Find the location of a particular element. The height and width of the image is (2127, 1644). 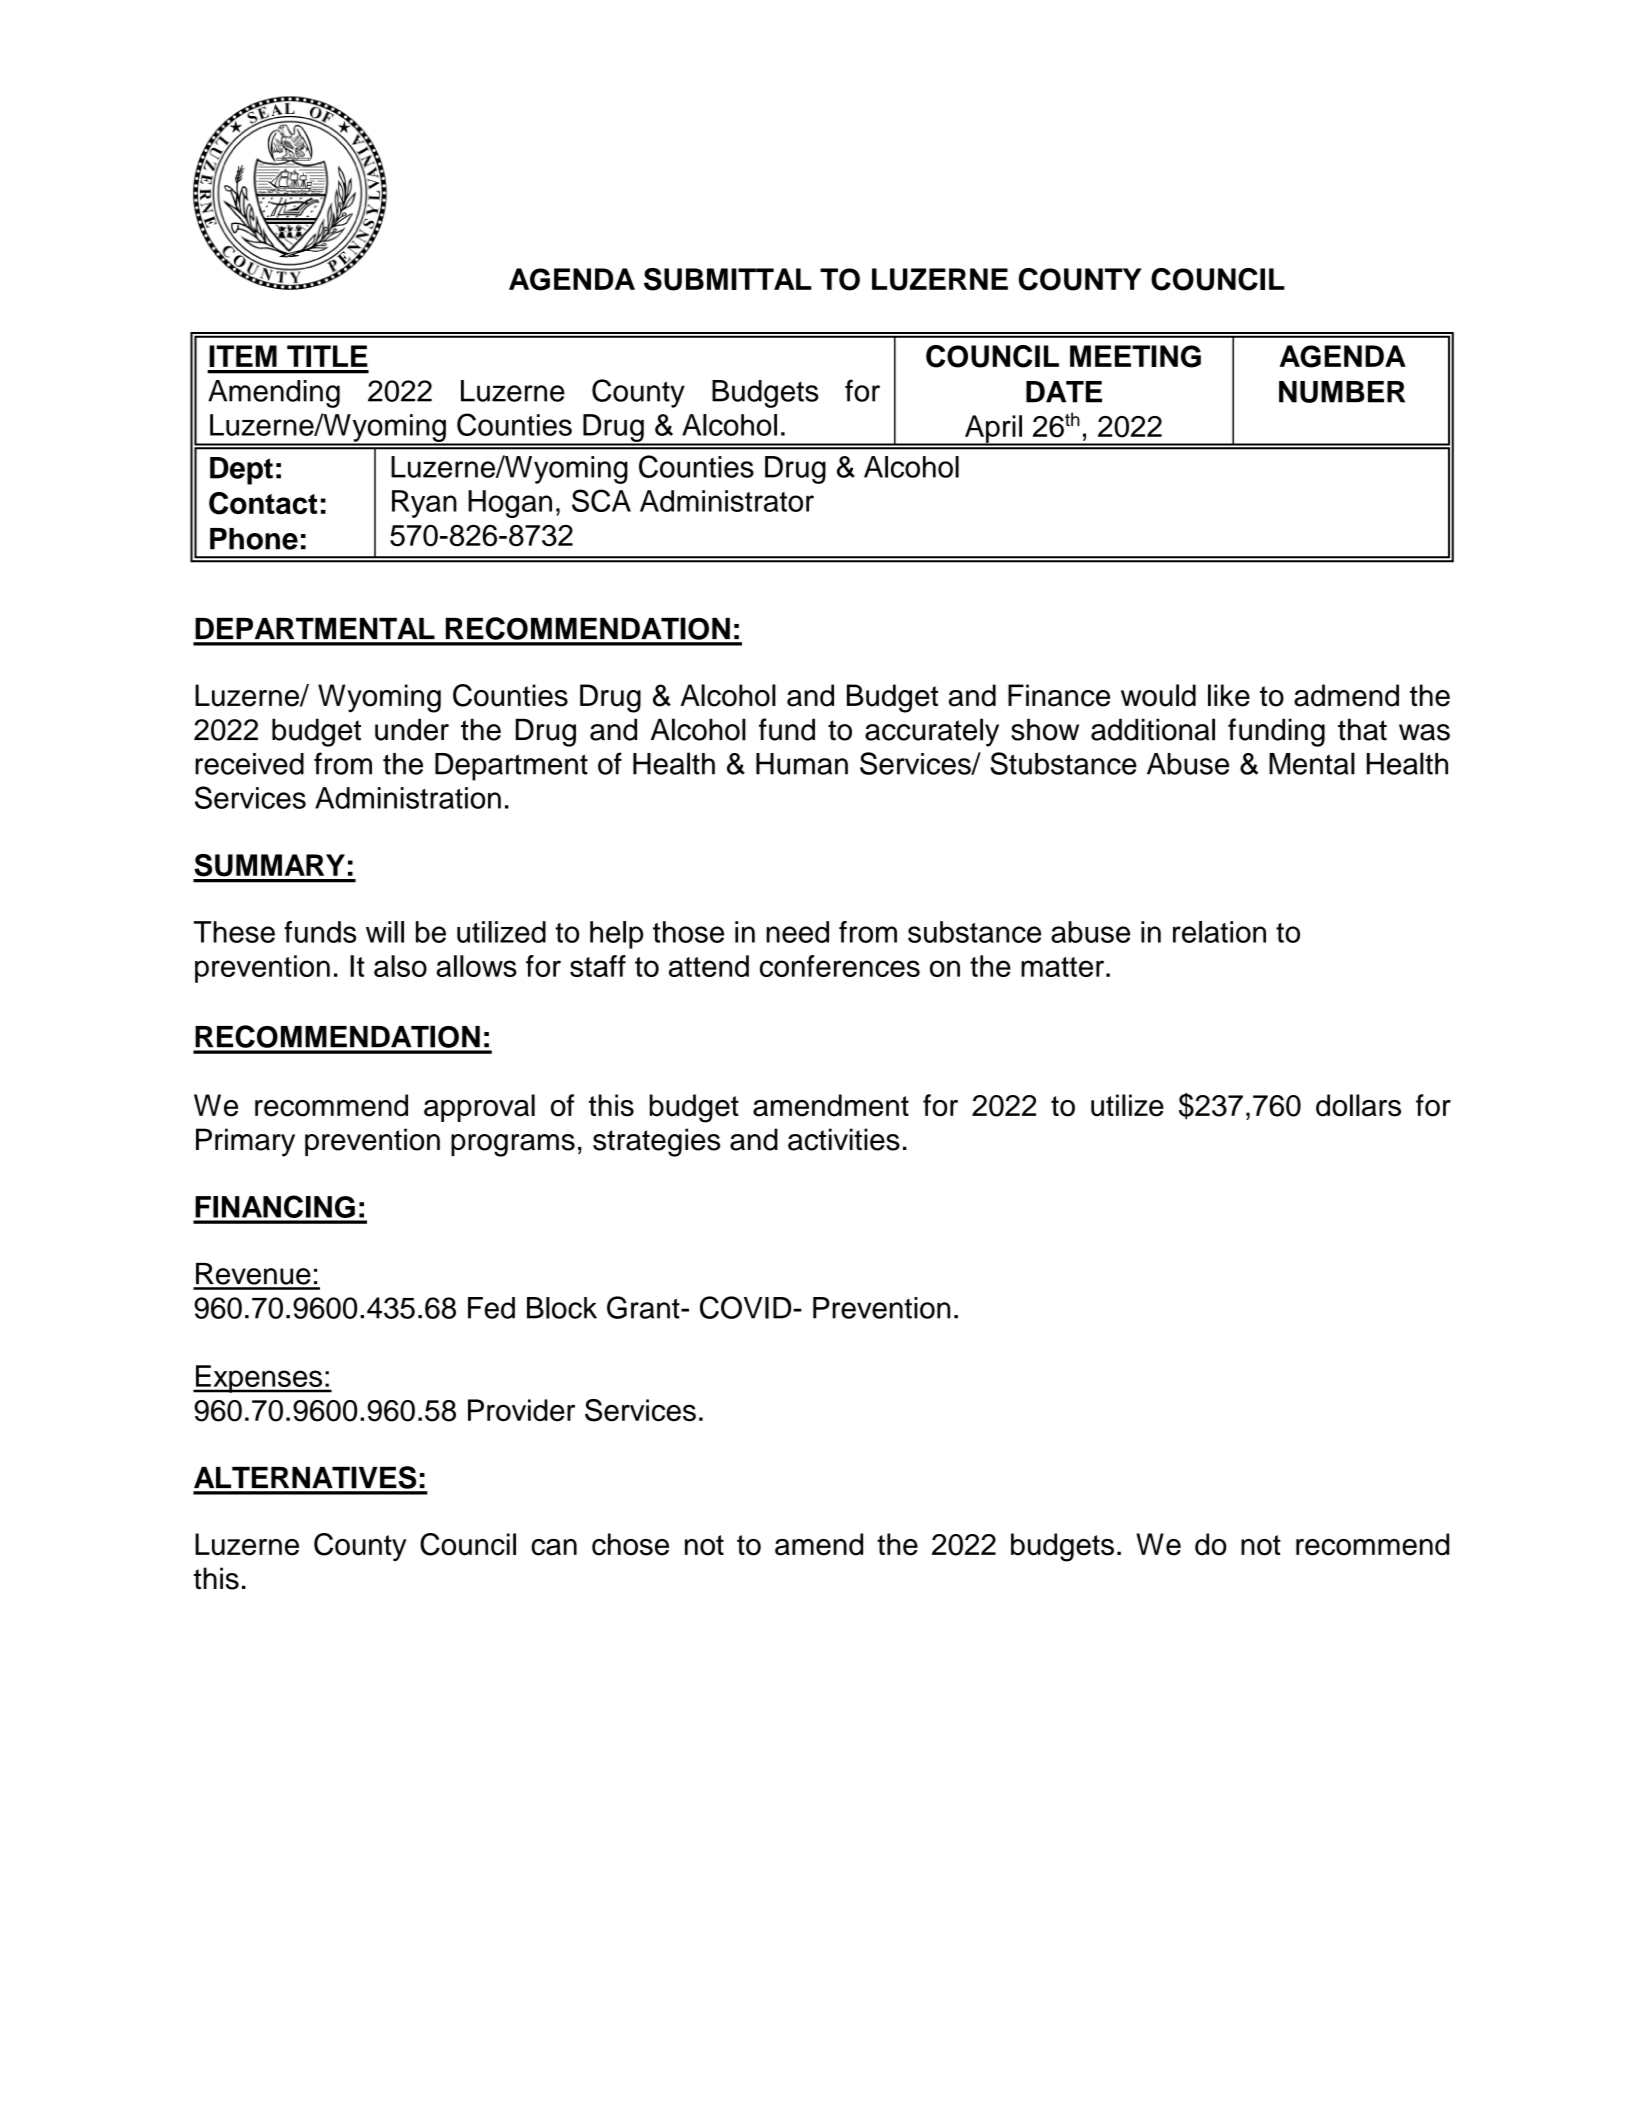

Phone is located at coordinates (254, 539).
